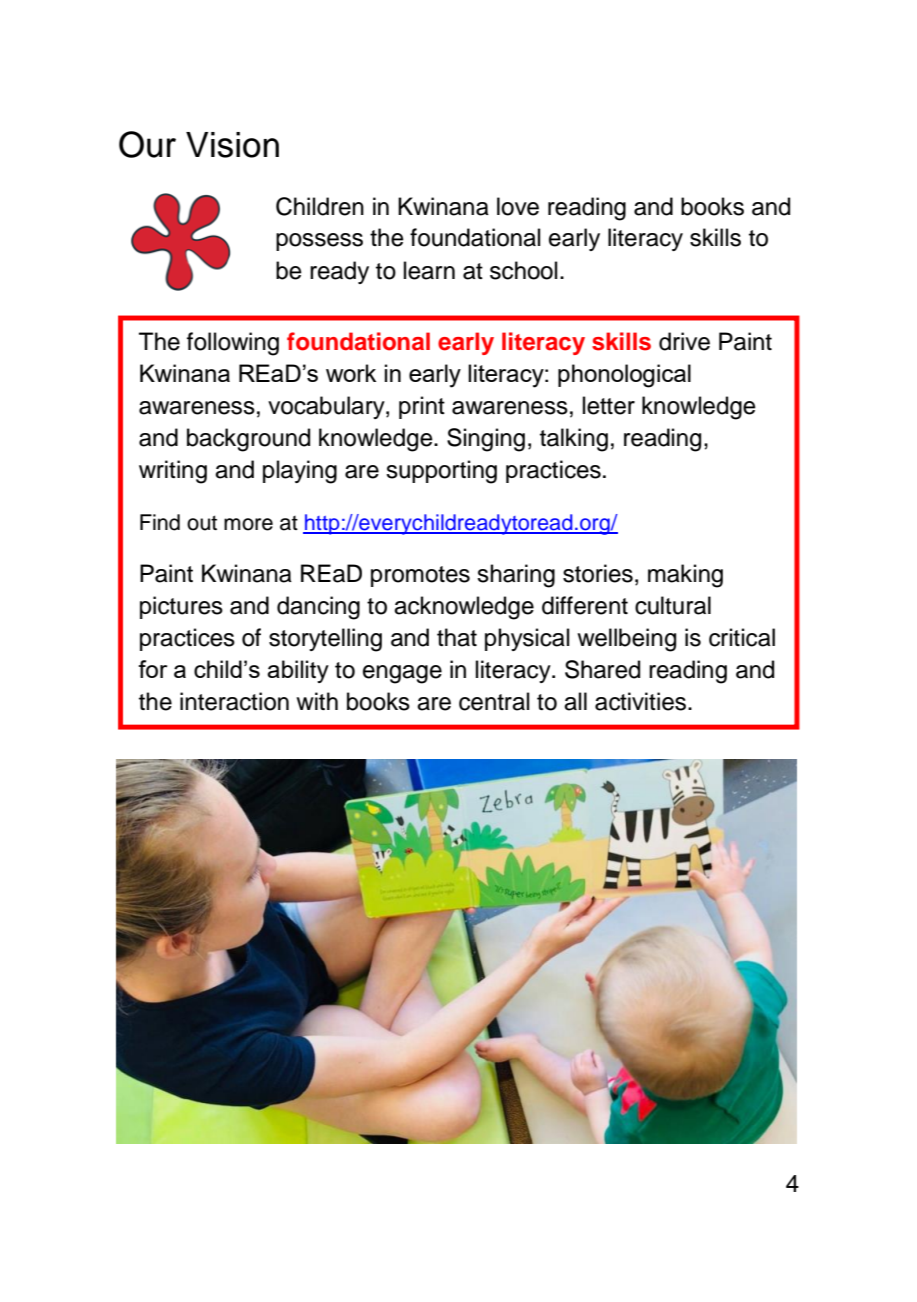 Image resolution: width=917 pixels, height=1302 pixels. I want to click on Vision, so click(232, 145).
